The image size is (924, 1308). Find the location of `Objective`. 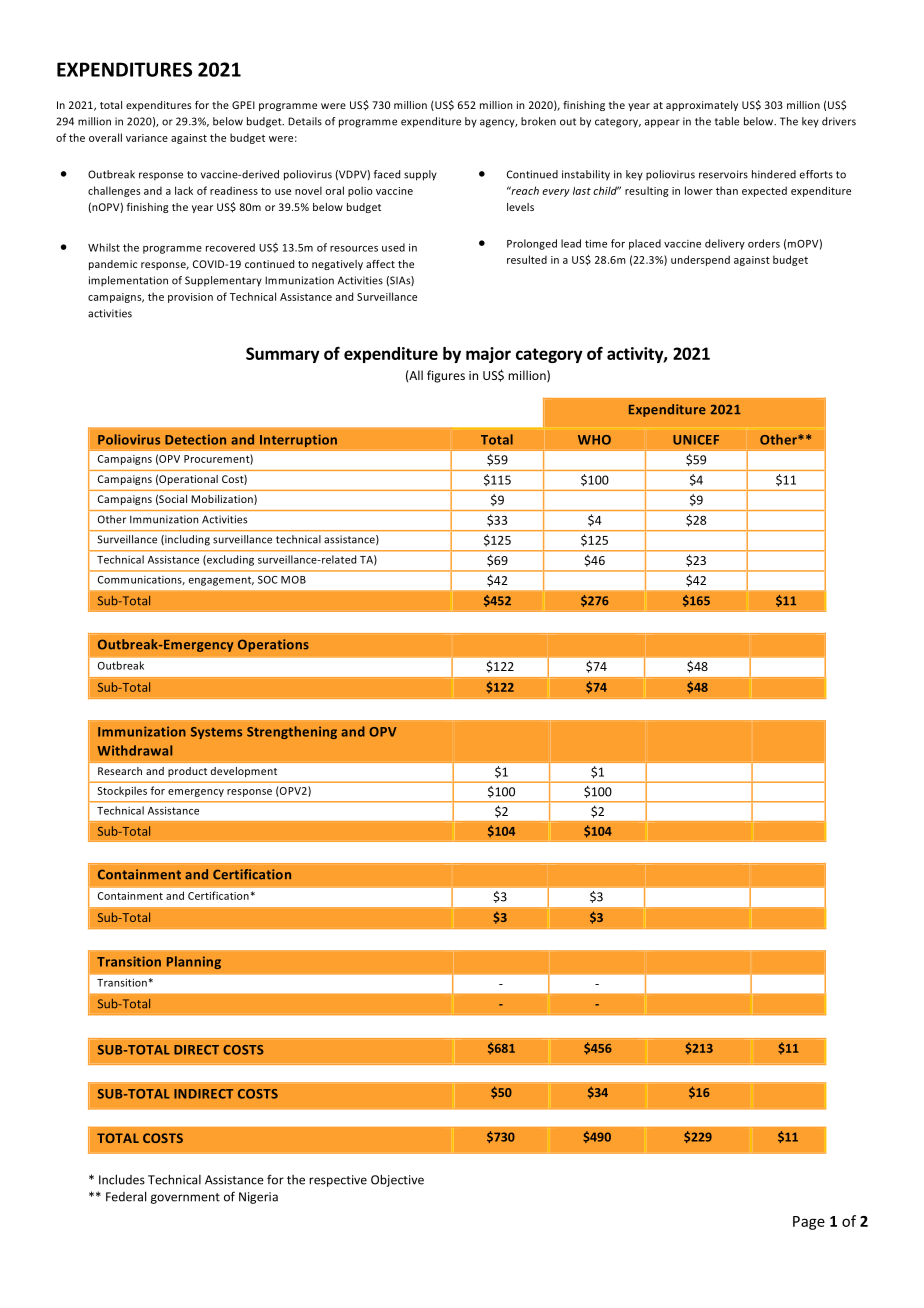

Objective is located at coordinates (397, 1180).
